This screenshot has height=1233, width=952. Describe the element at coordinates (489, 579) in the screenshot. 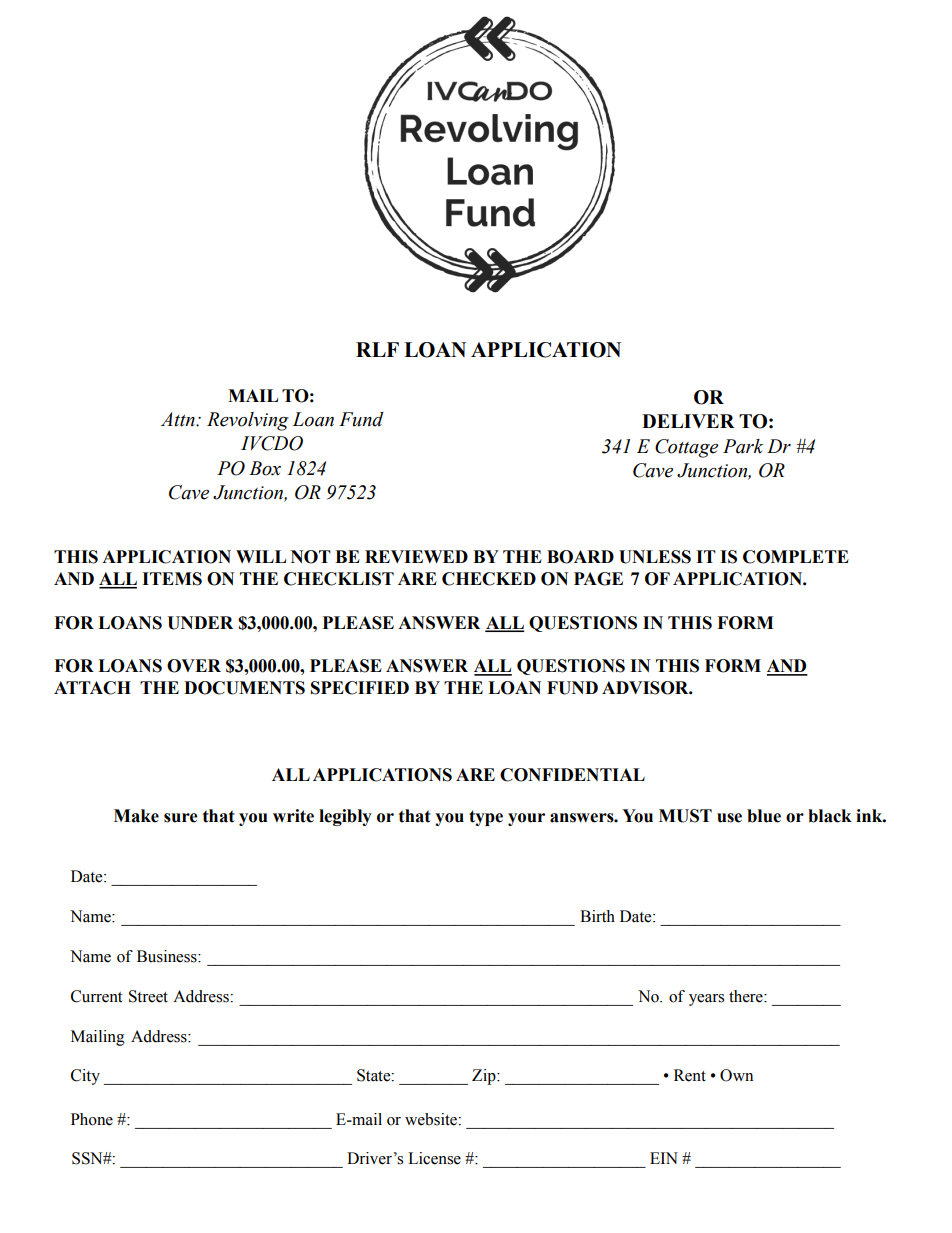

I see `CHECKED` at that location.
